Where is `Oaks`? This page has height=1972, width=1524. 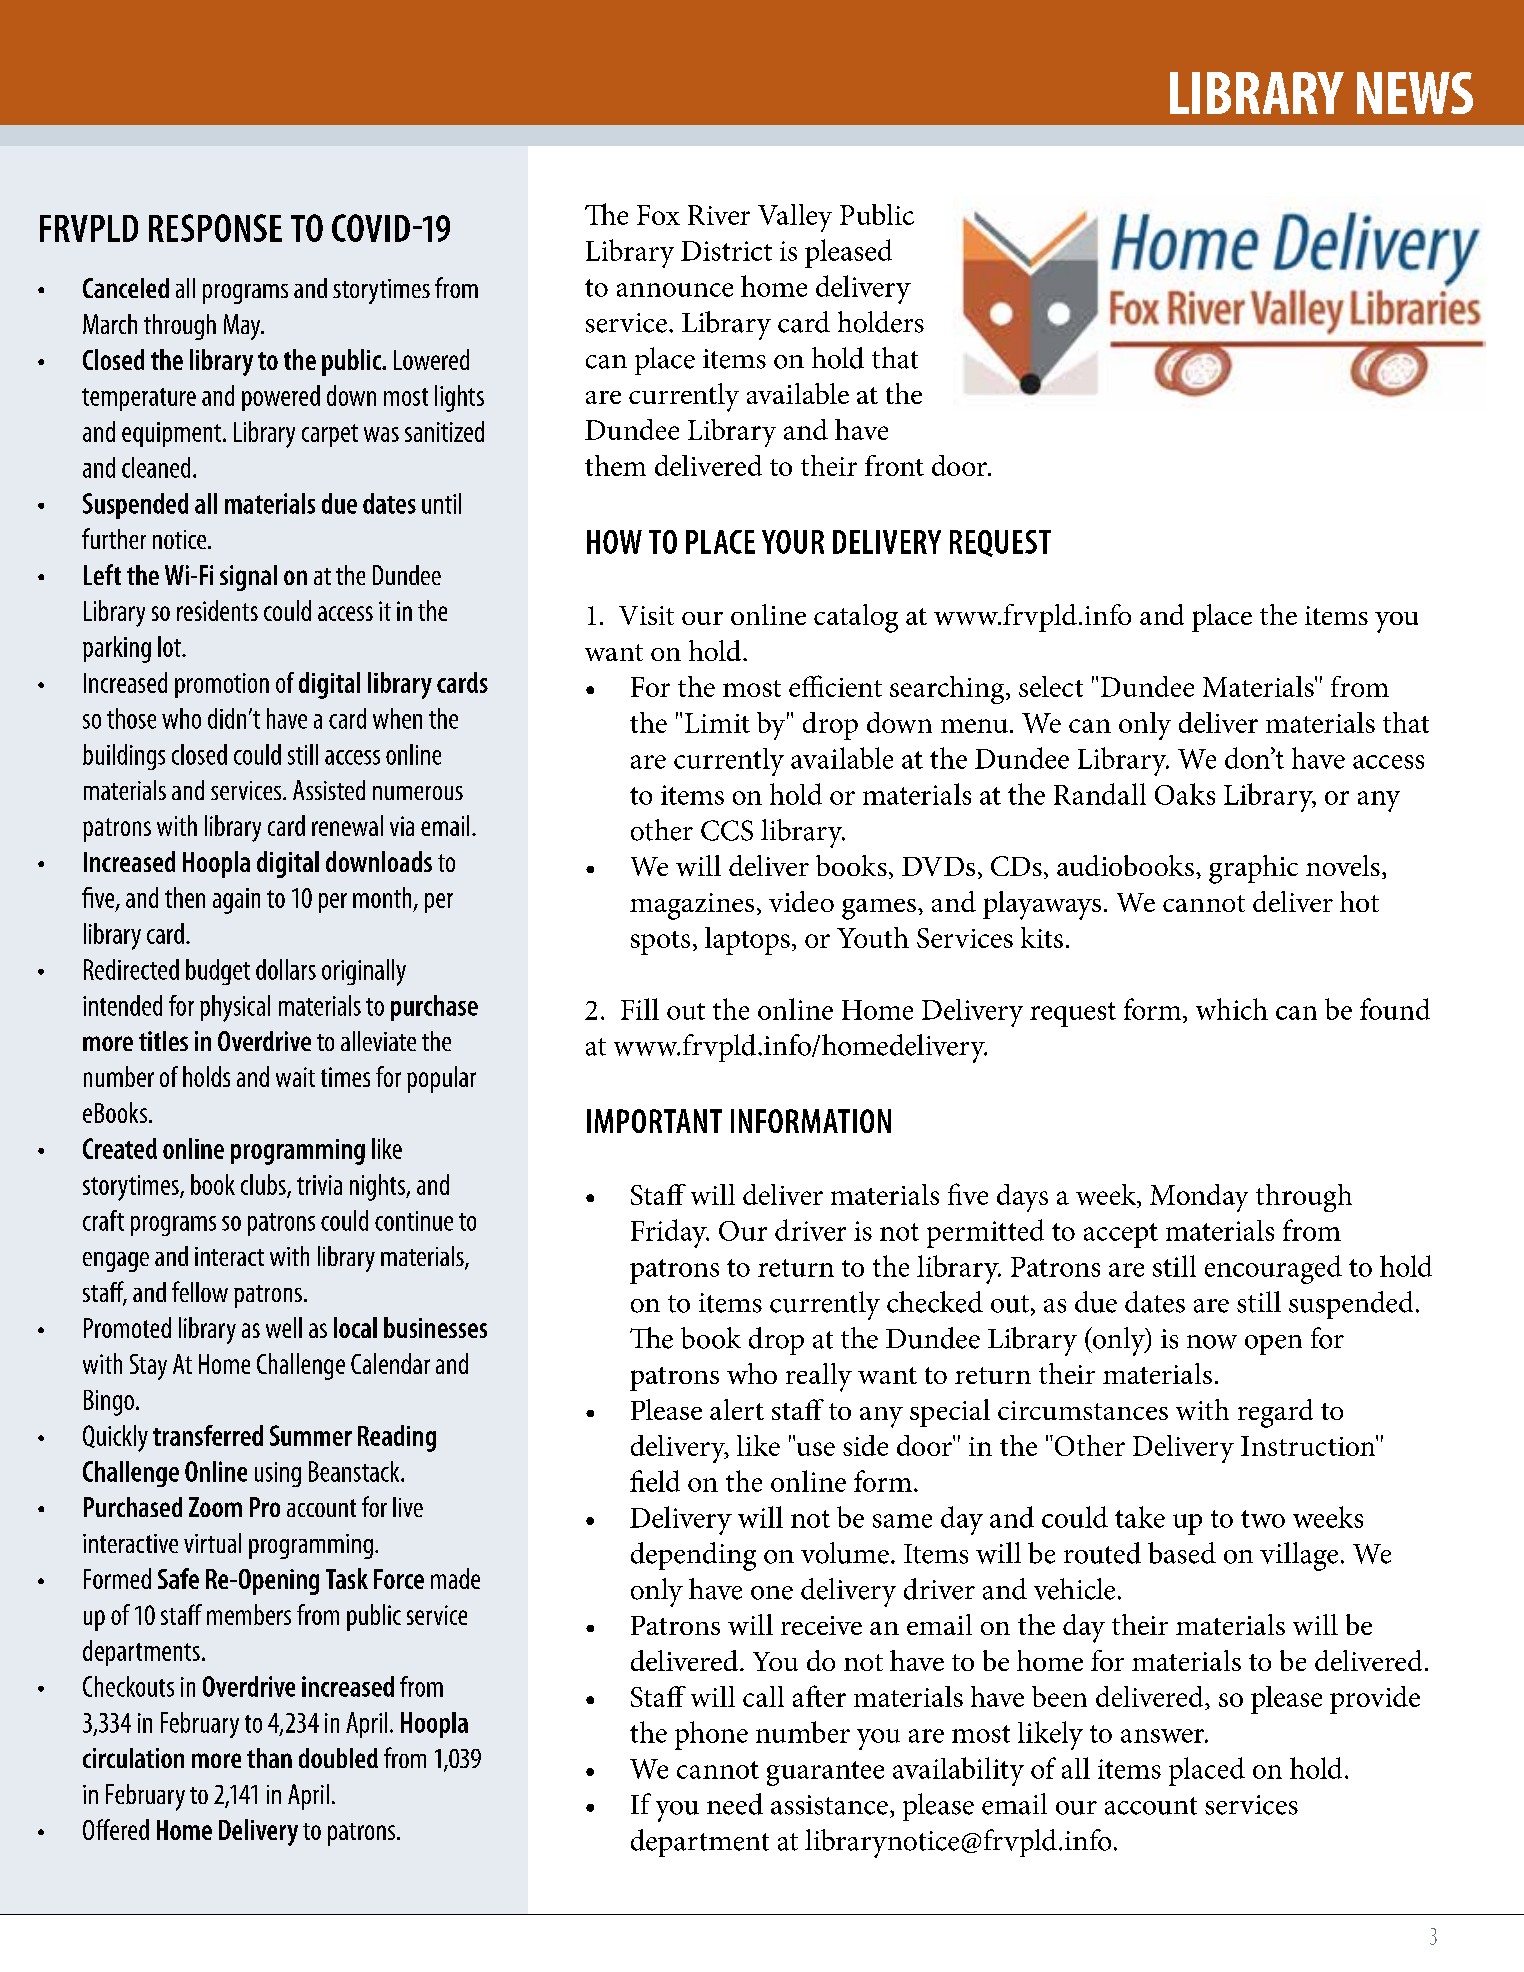
Oaks is located at coordinates (1185, 794).
